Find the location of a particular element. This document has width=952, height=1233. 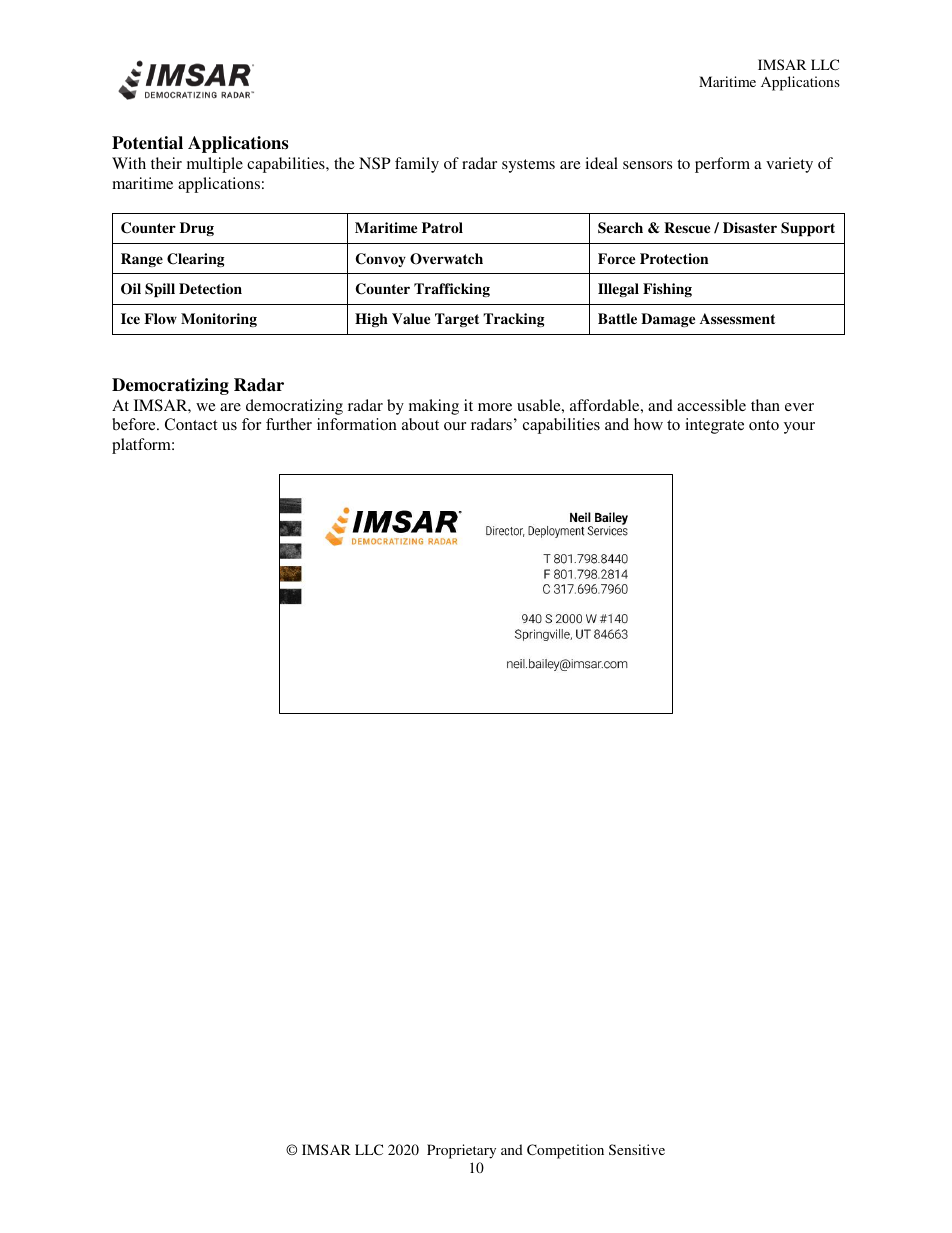

information is located at coordinates (357, 424).
